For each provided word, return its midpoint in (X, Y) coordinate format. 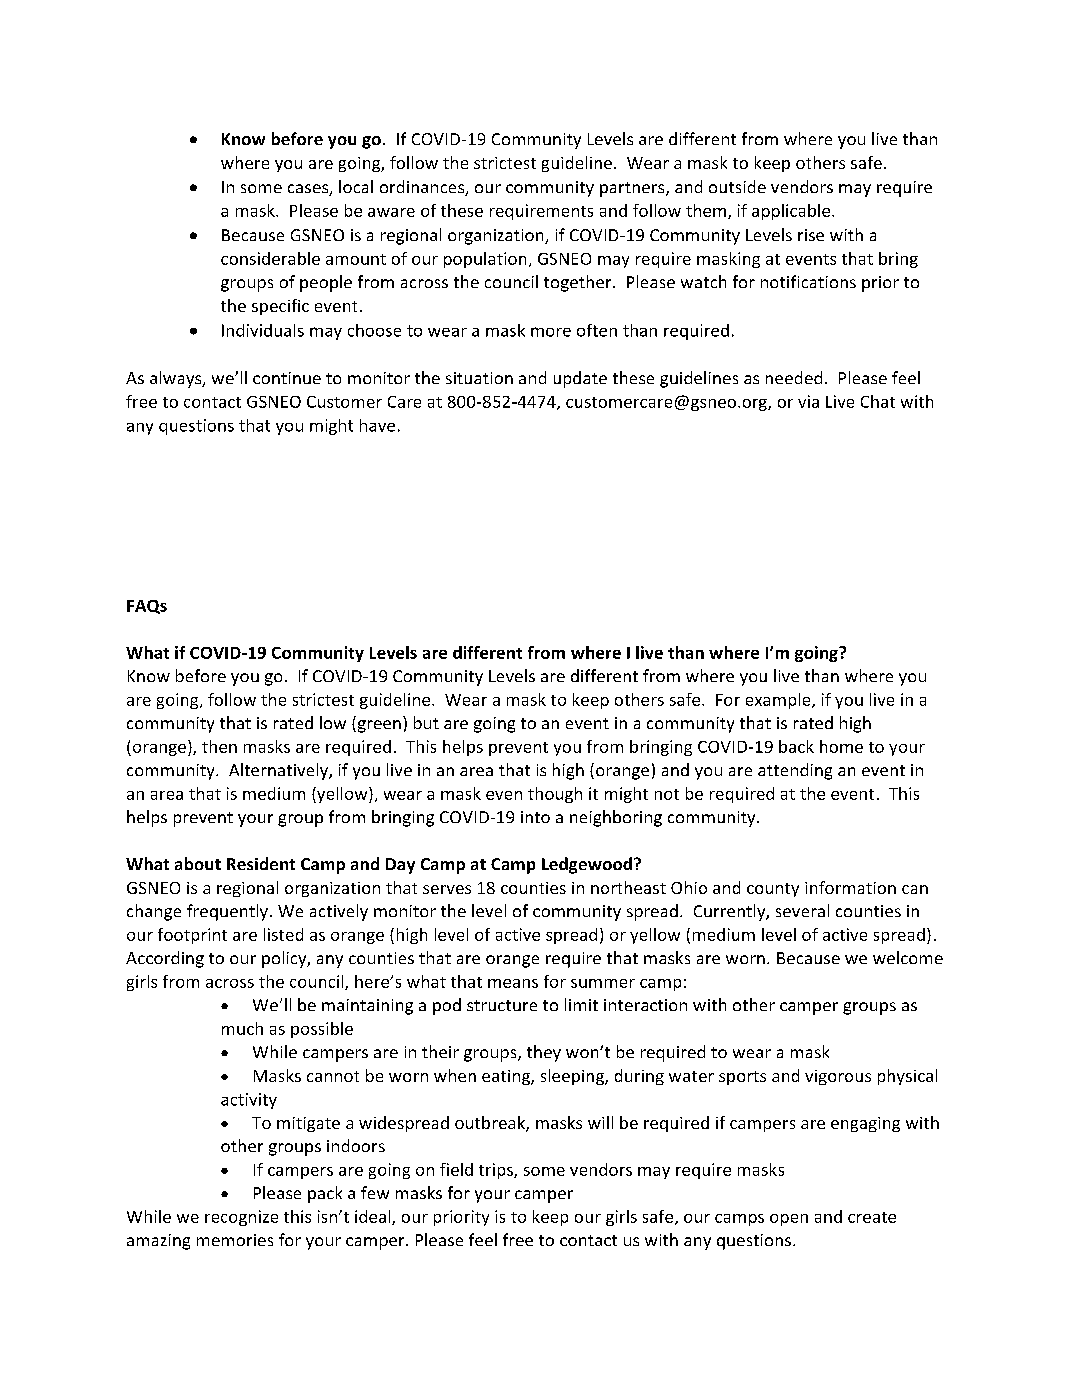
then (219, 746)
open (789, 1220)
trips (497, 1171)
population (485, 260)
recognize (241, 1218)
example (779, 701)
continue (287, 378)
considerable (270, 258)
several (802, 910)
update (580, 379)
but (426, 722)
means (513, 983)
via (808, 401)
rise (811, 235)
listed (283, 934)
